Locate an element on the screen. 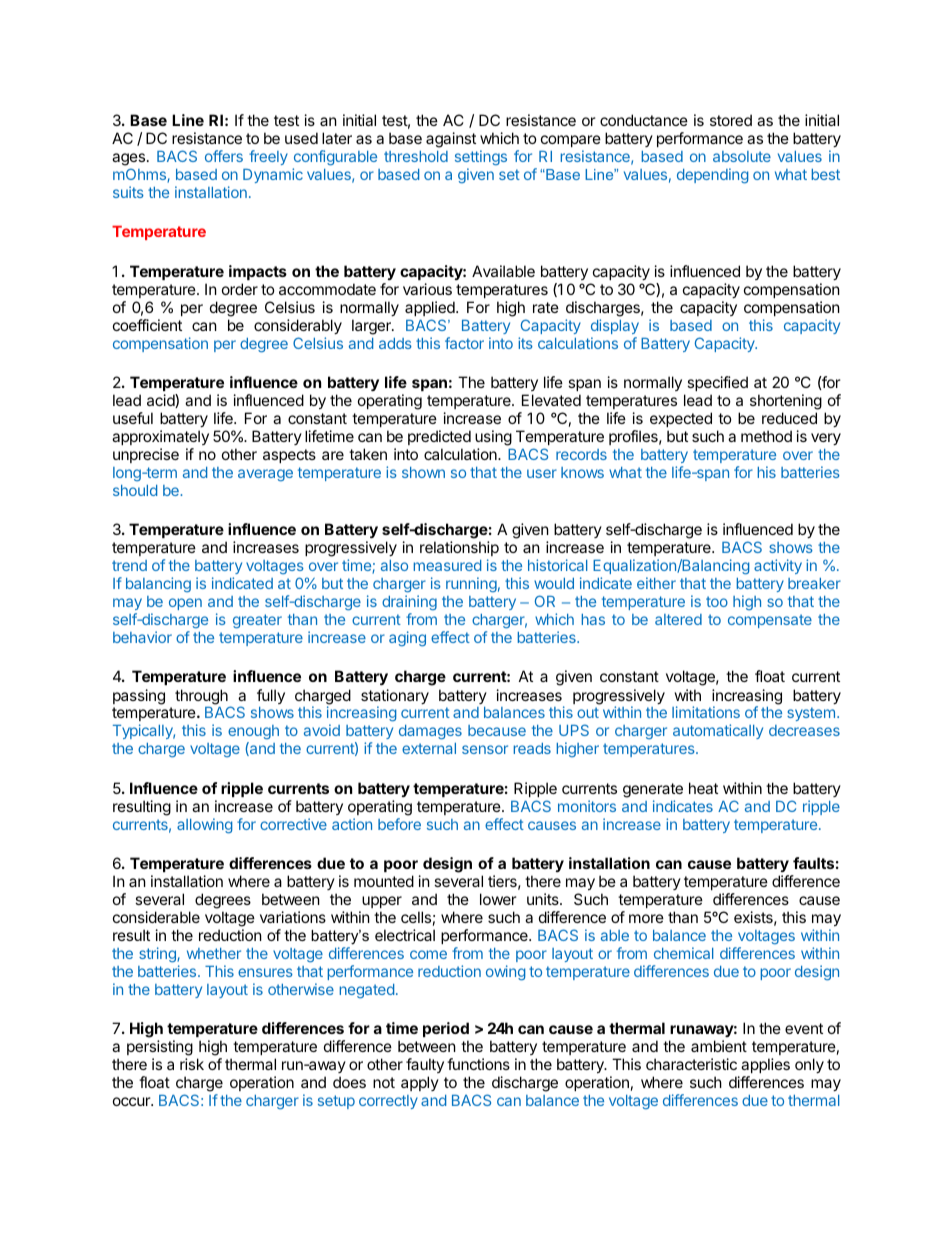  offers is located at coordinates (224, 156).
